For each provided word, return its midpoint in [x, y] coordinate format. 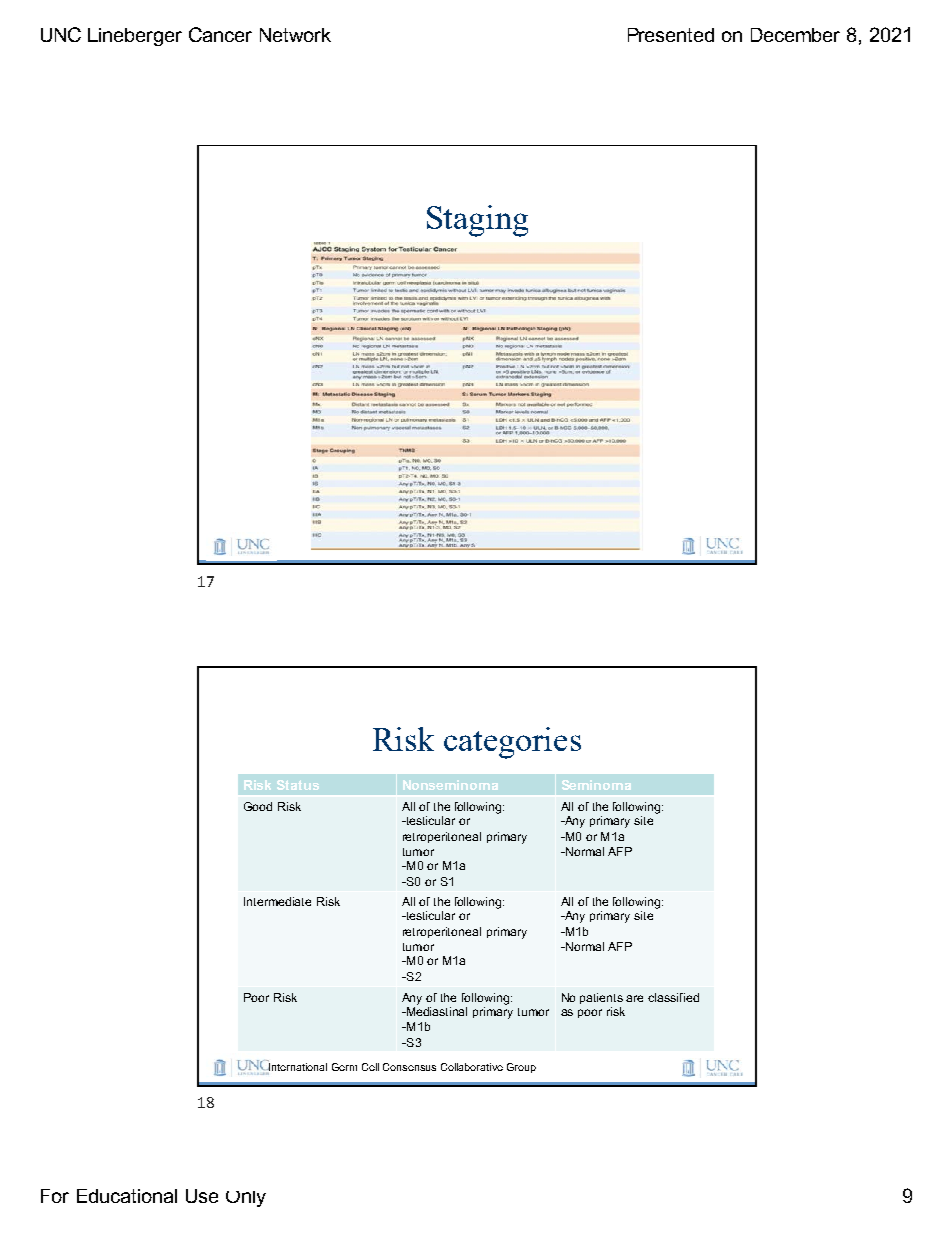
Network [295, 35]
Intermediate [277, 901]
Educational [127, 1196]
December [795, 35]
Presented [671, 35]
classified [673, 997]
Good [258, 806]
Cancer [220, 34]
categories [512, 743]
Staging [477, 221]
